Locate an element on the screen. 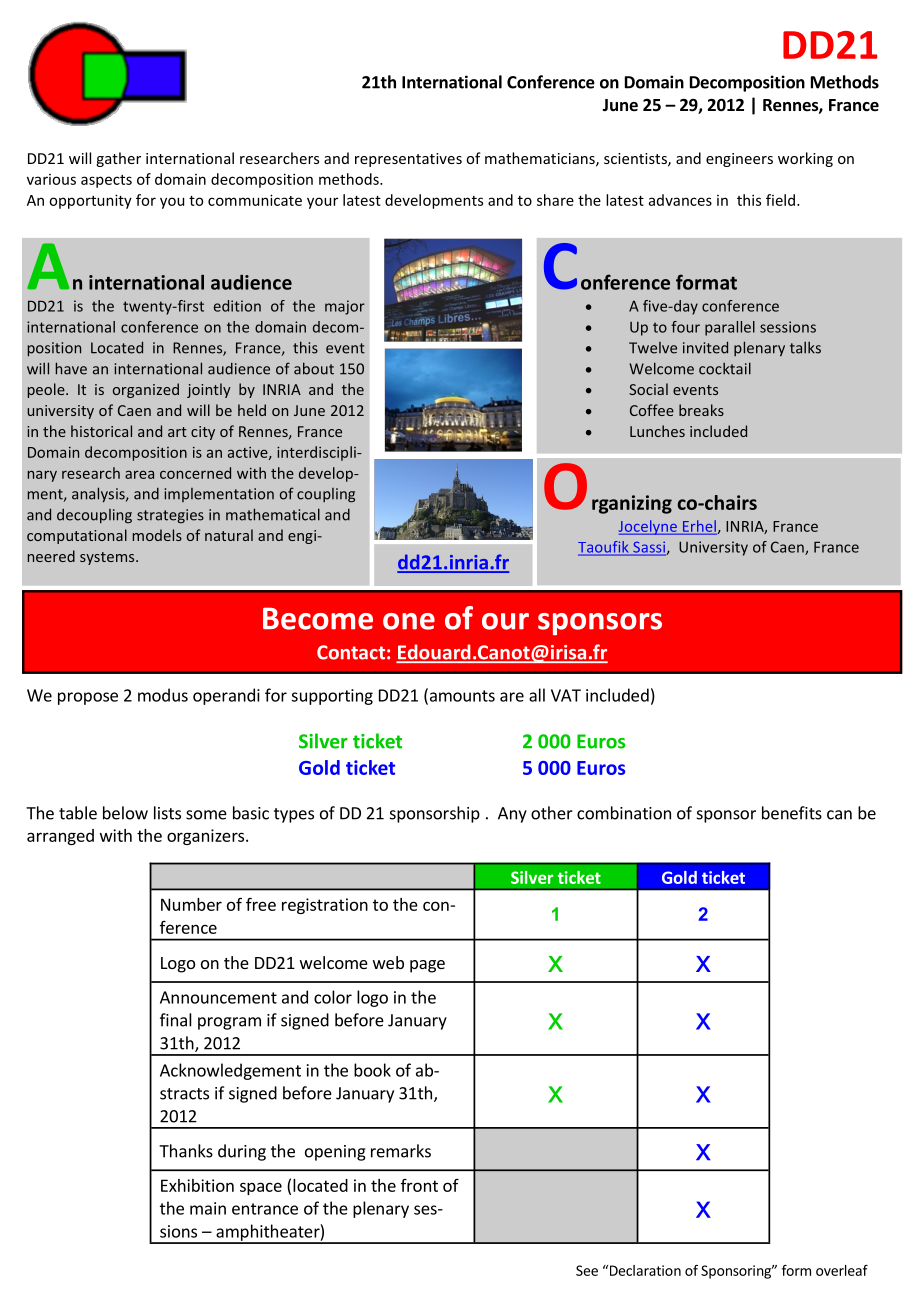 This screenshot has height=1308, width=924. modus is located at coordinates (163, 695).
